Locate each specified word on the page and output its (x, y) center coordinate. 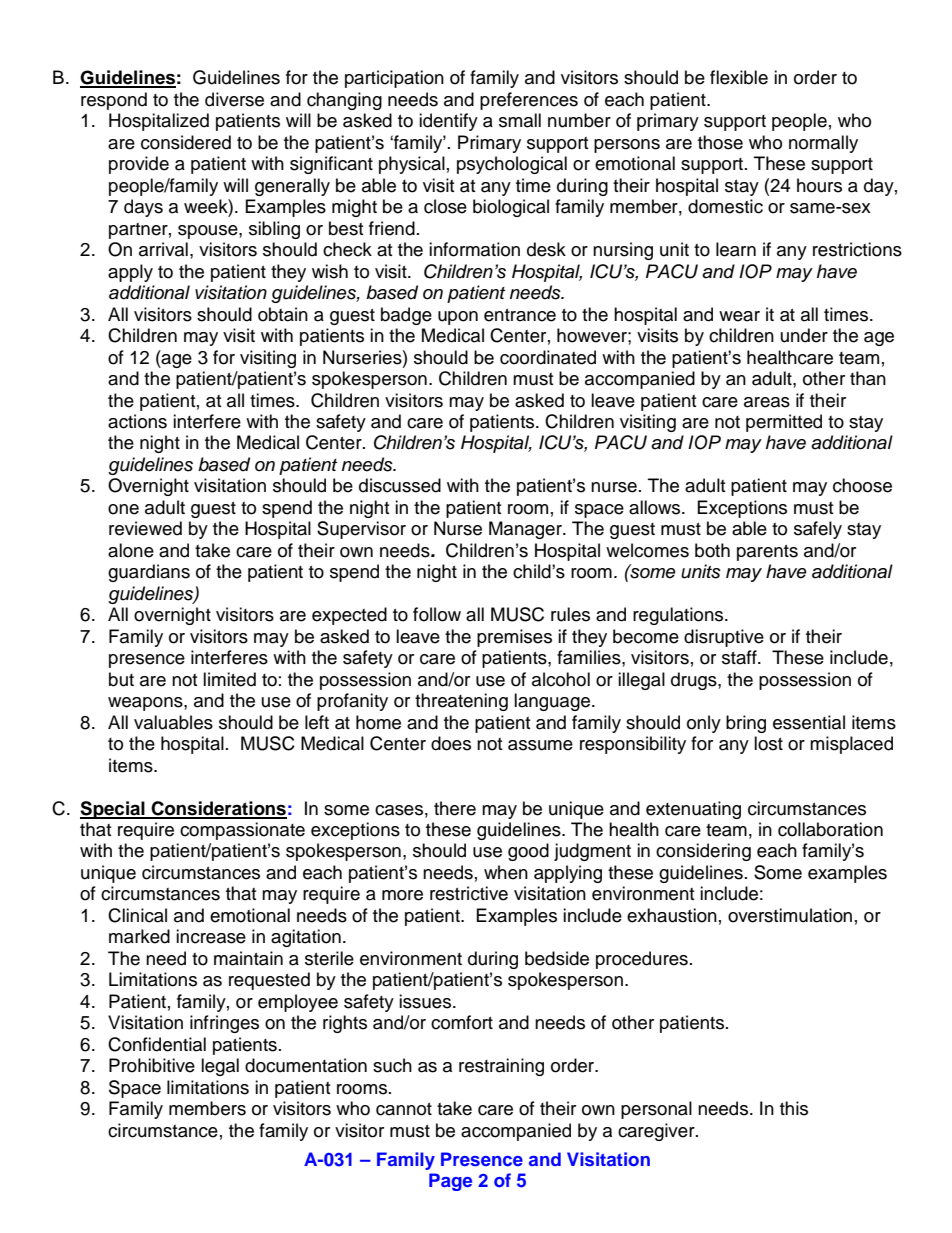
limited (229, 679)
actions (137, 421)
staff (740, 657)
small (520, 120)
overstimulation (790, 915)
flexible (739, 77)
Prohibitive (152, 1065)
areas (767, 402)
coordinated (548, 357)
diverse (234, 99)
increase (211, 936)
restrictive (469, 893)
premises (514, 638)
